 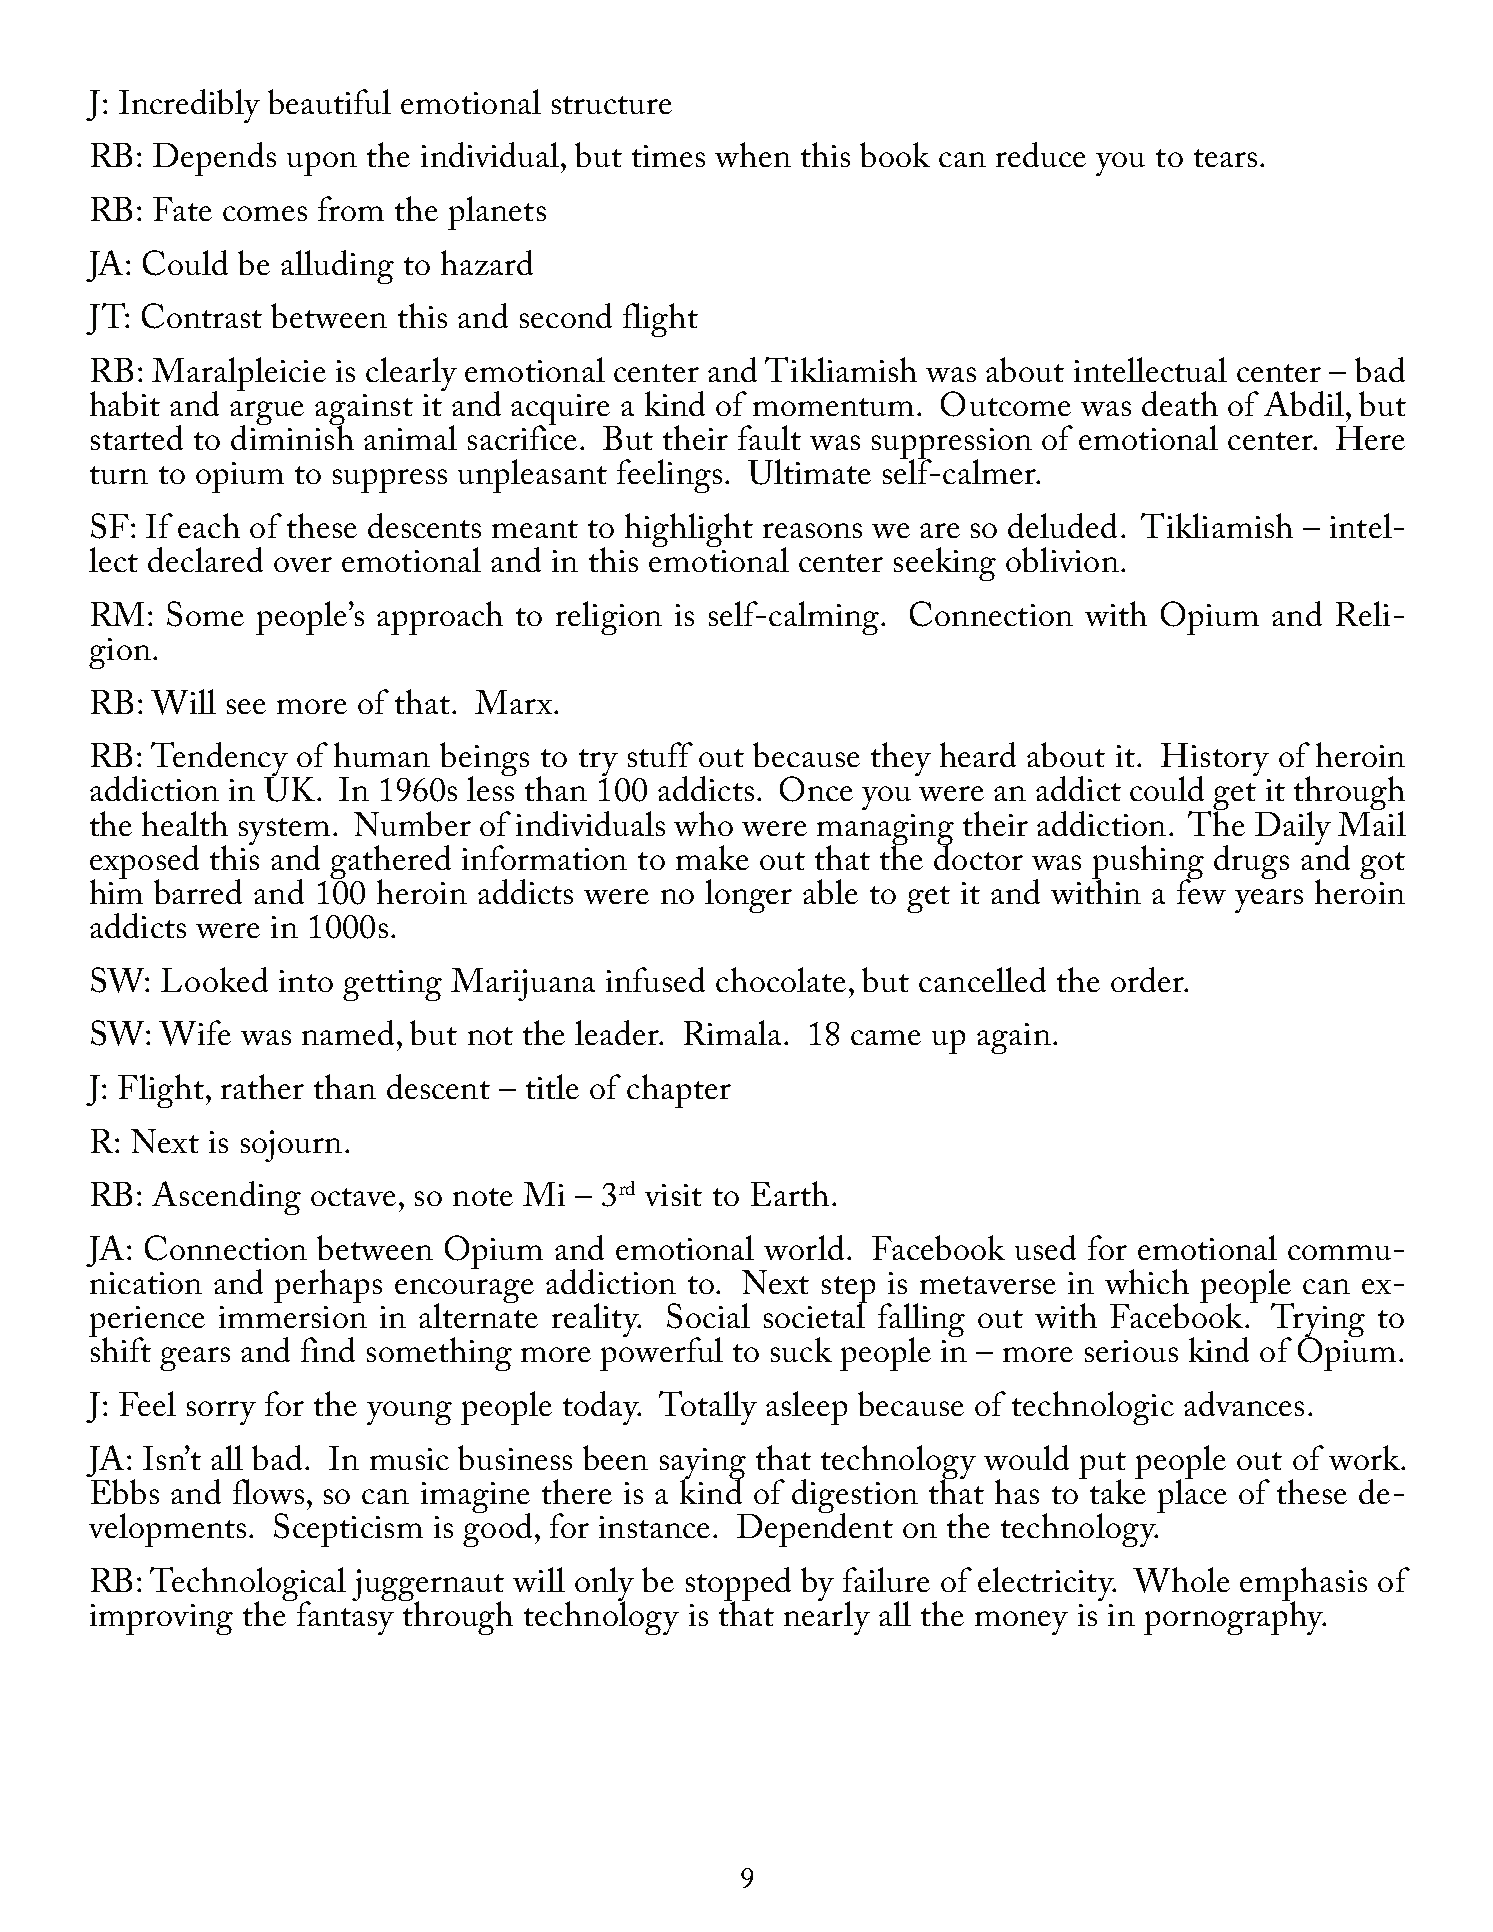 What do you see at coordinates (712, 857) in the screenshot?
I see `make` at bounding box center [712, 857].
